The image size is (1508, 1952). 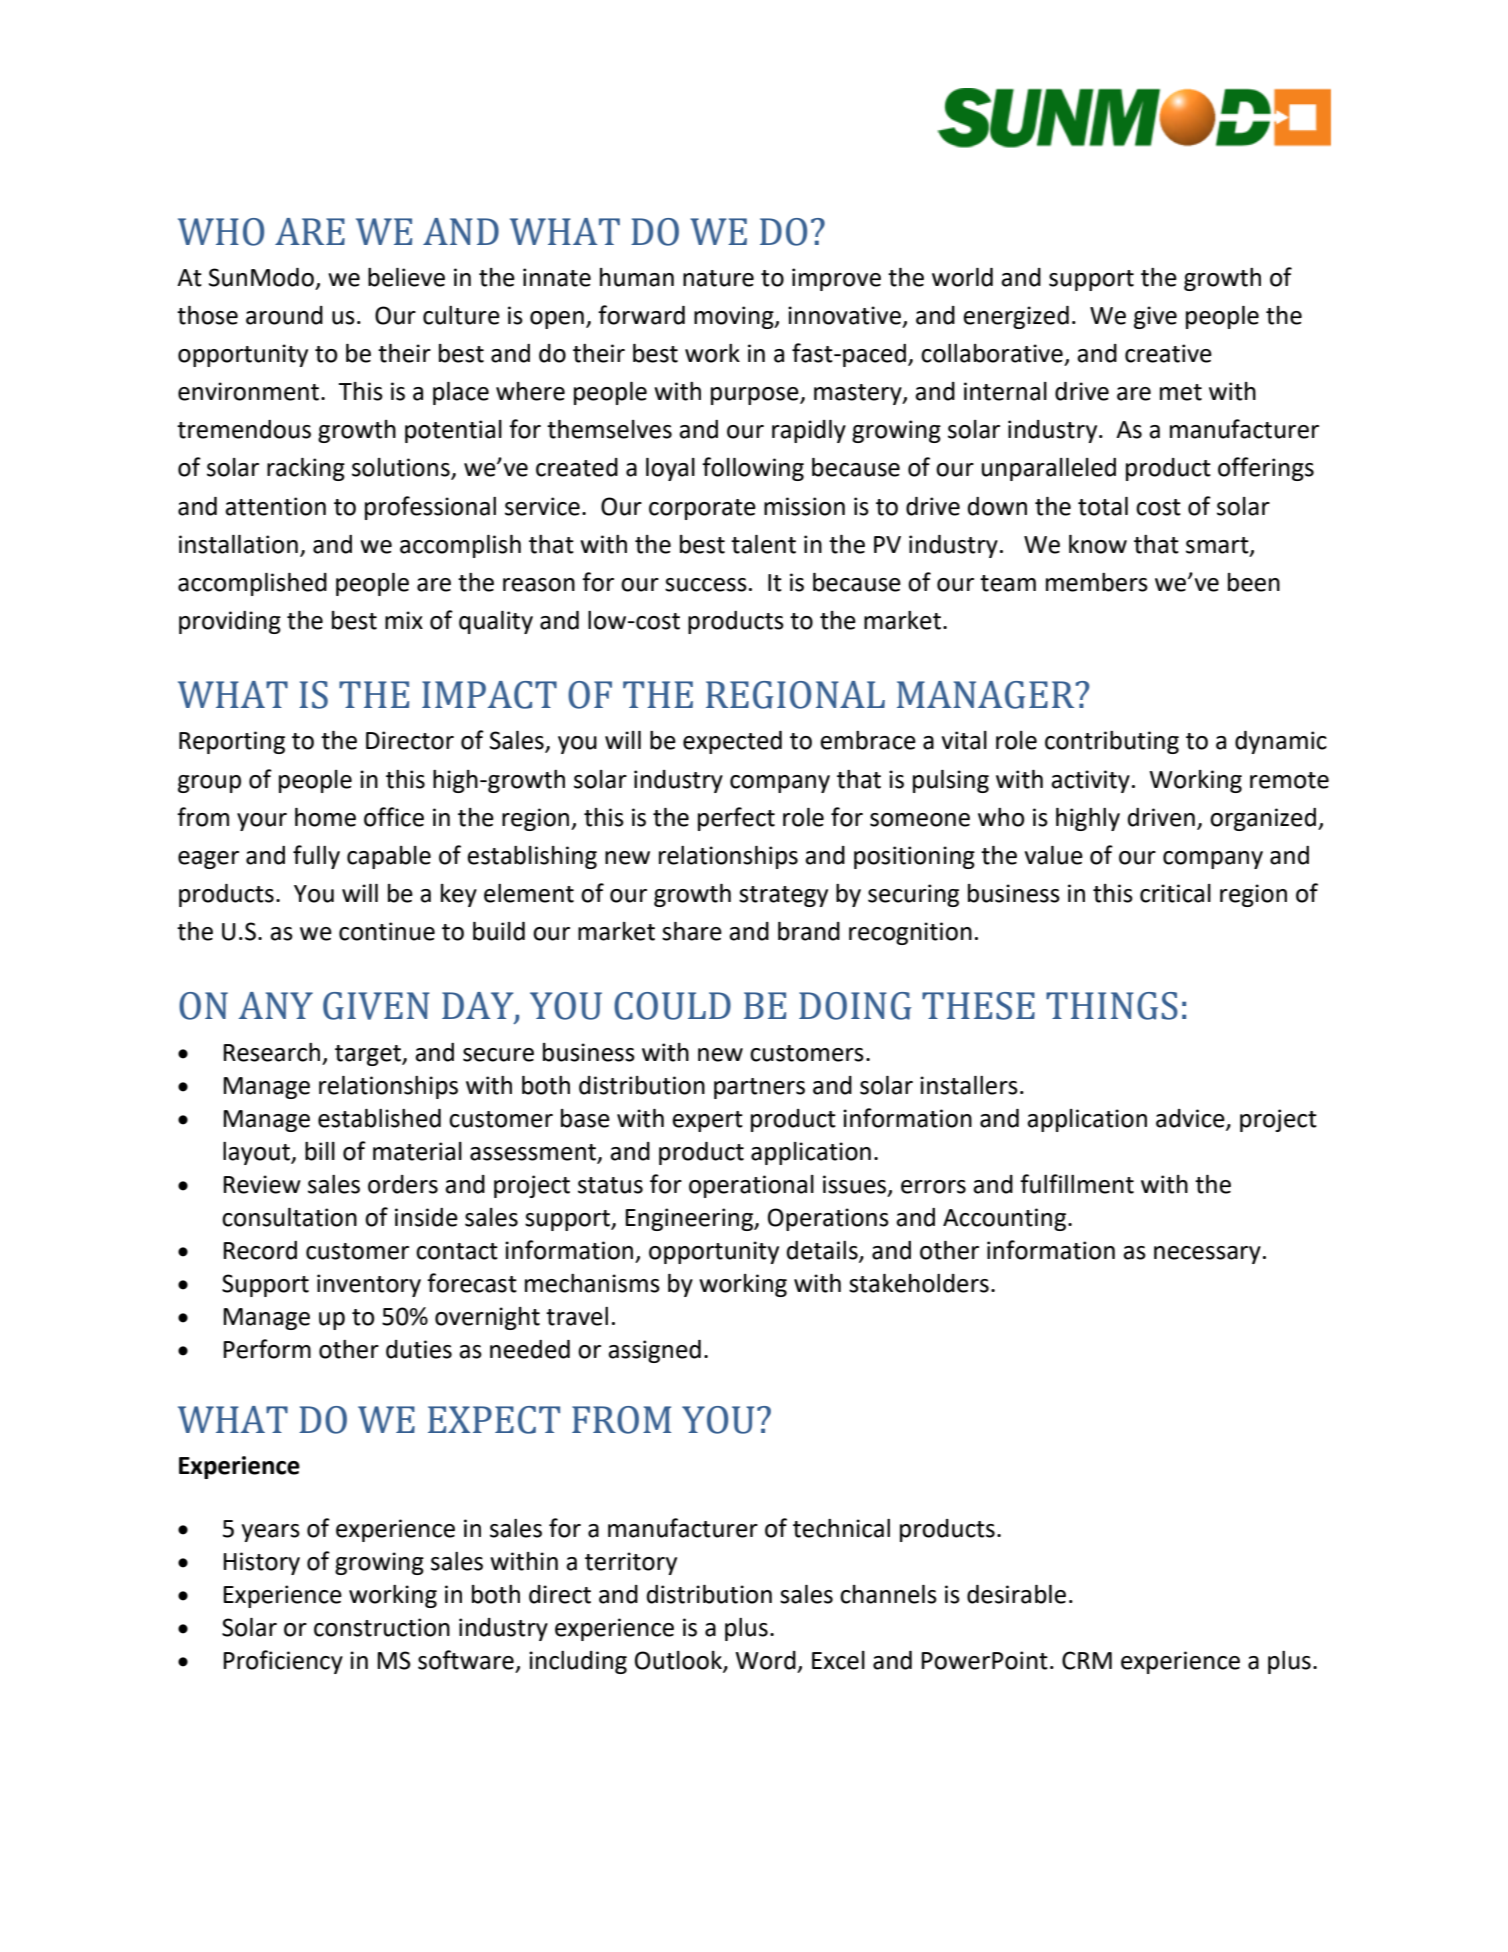 I want to click on details, so click(x=823, y=1251).
